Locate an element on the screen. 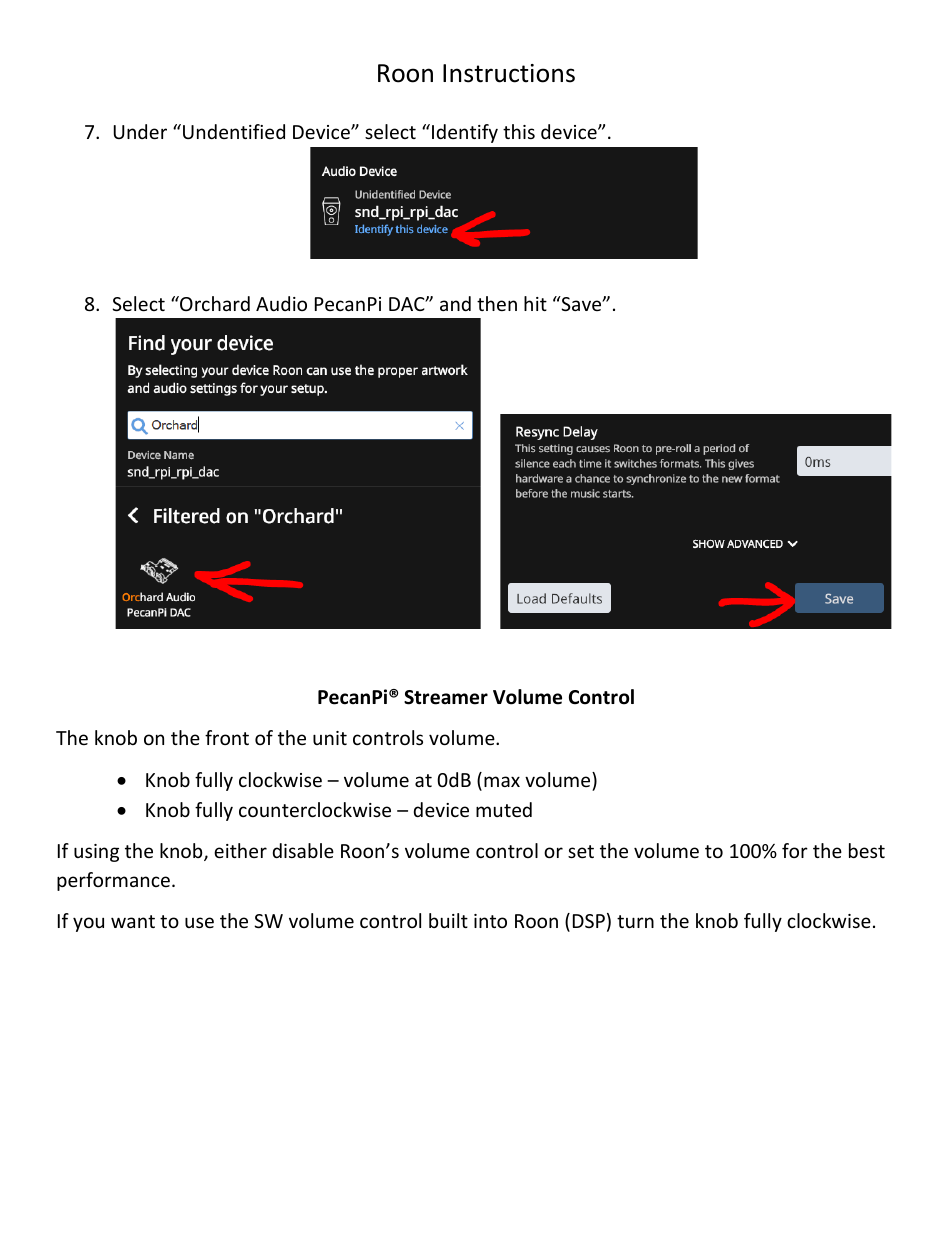 The width and height of the screenshot is (952, 1233). use is located at coordinates (199, 922).
